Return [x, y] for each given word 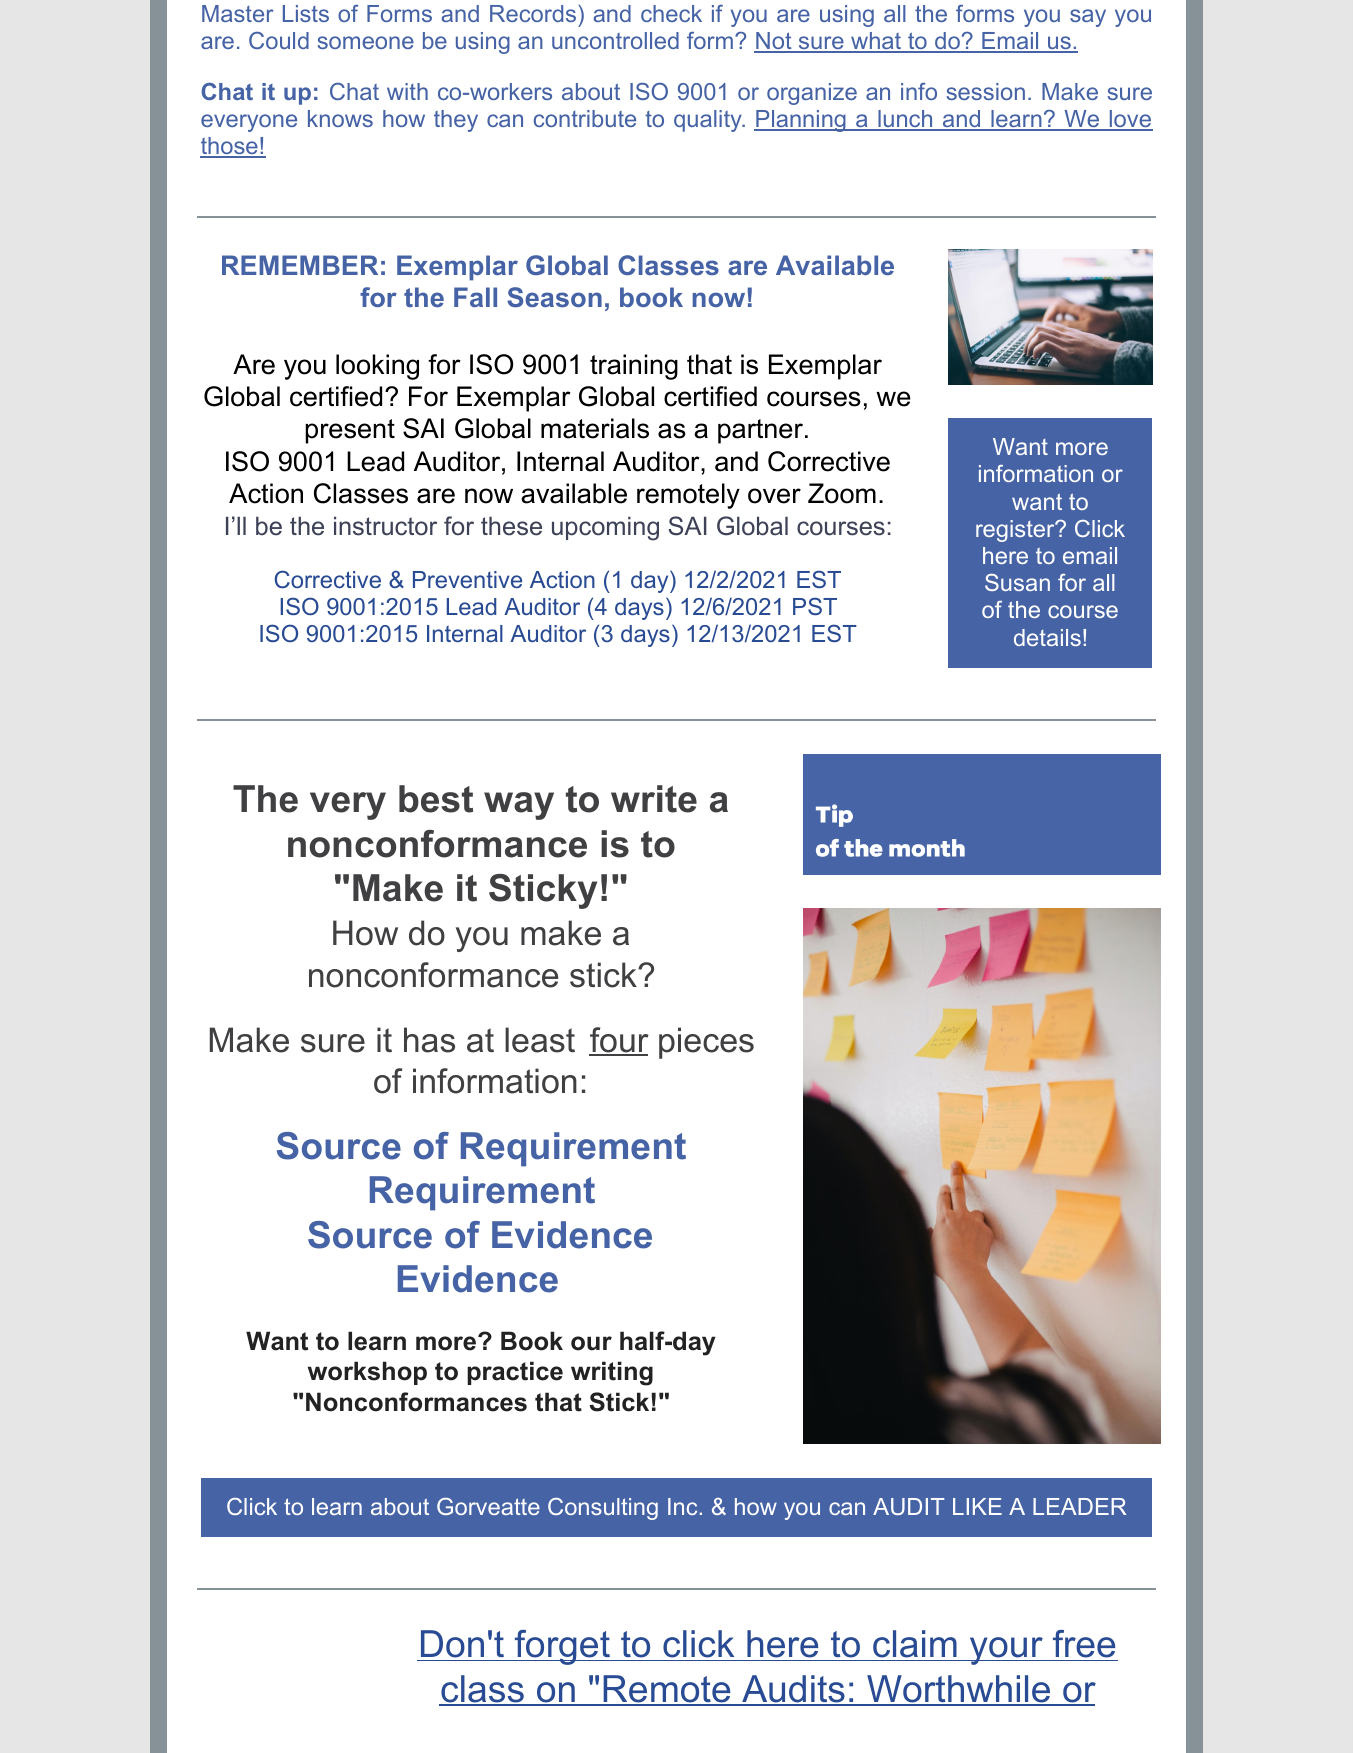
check [671, 13]
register [1016, 531]
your [1006, 1651]
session [986, 91]
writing [612, 1373]
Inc [682, 1506]
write [654, 799]
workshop [367, 1373]
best [436, 799]
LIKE [977, 1506]
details [1047, 637]
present [350, 431]
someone [366, 42]
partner [760, 431]
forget [562, 1647]
